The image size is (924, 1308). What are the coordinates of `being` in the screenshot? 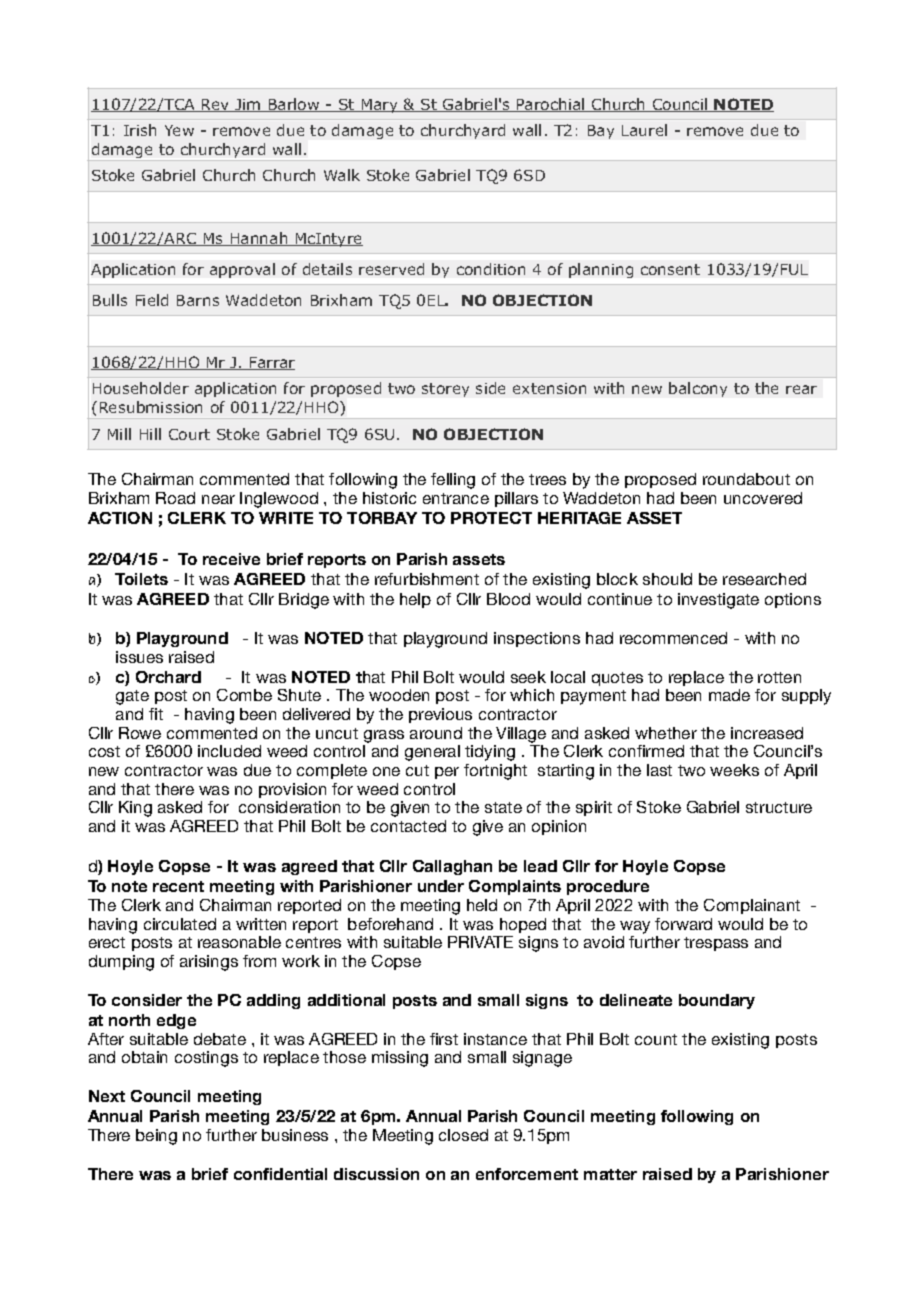 It's located at (156, 1137).
